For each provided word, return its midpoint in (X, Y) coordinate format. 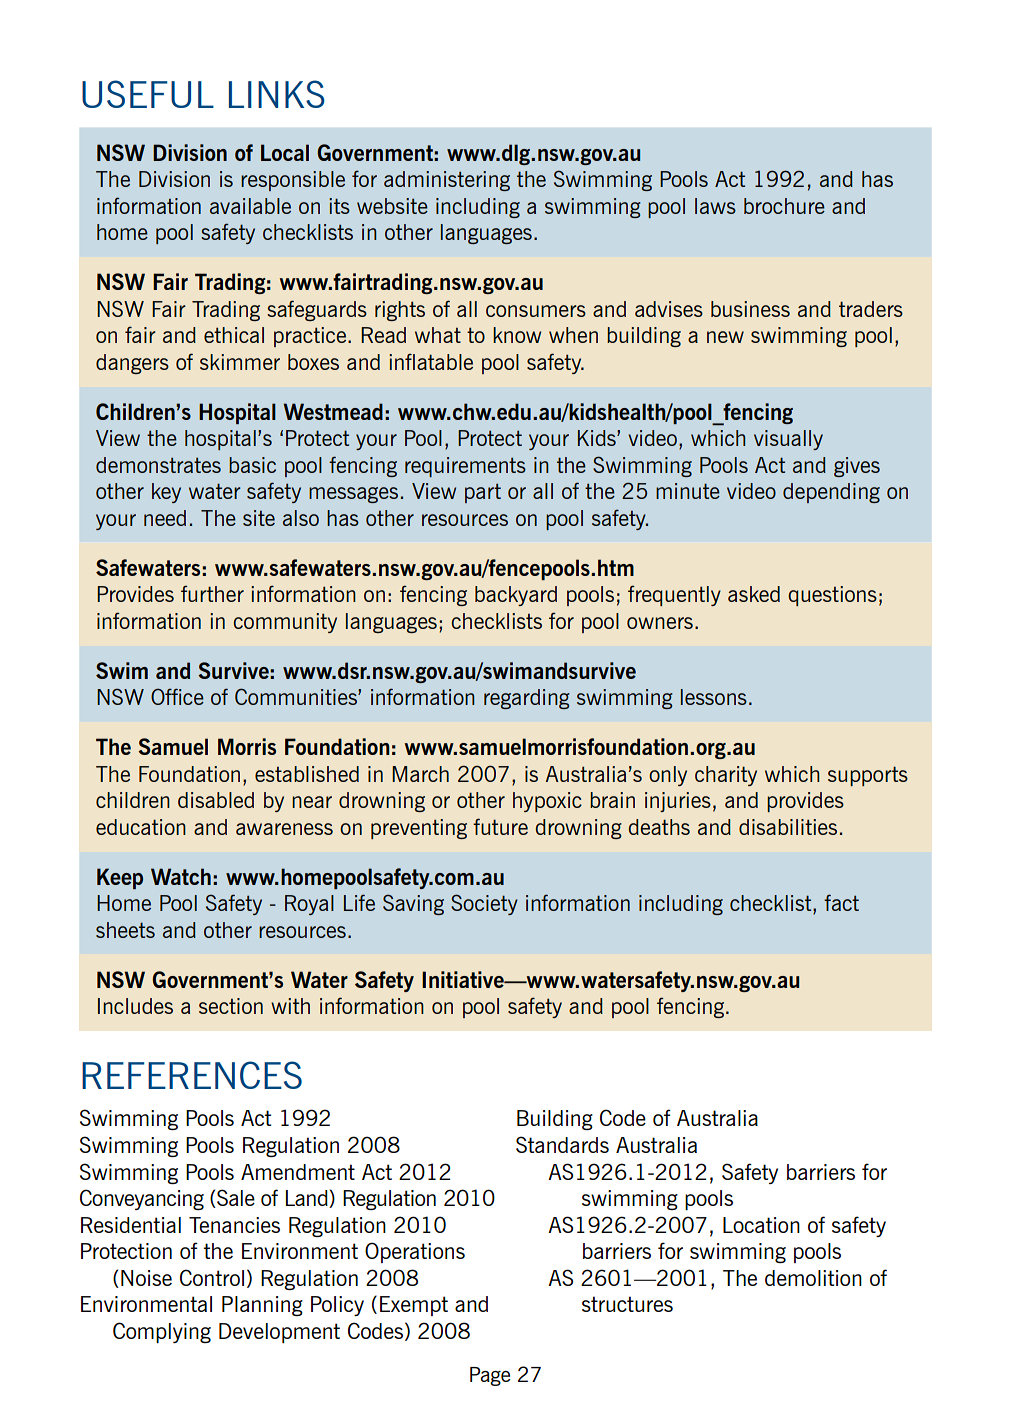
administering (447, 181)
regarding (527, 699)
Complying (162, 1332)
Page (490, 1376)
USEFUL (148, 94)
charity (726, 776)
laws (715, 206)
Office (177, 696)
